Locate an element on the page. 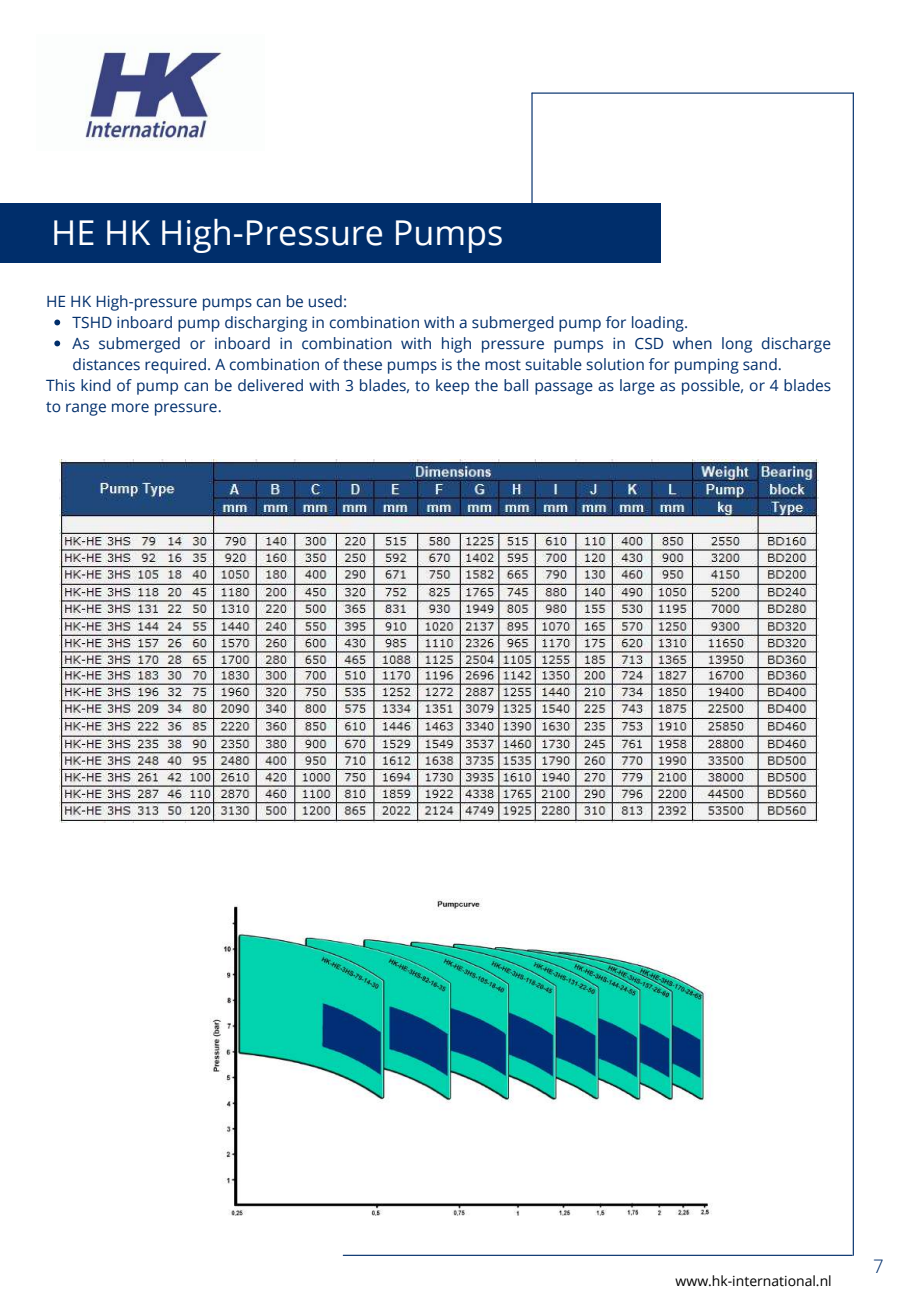  more is located at coordinates (130, 408).
